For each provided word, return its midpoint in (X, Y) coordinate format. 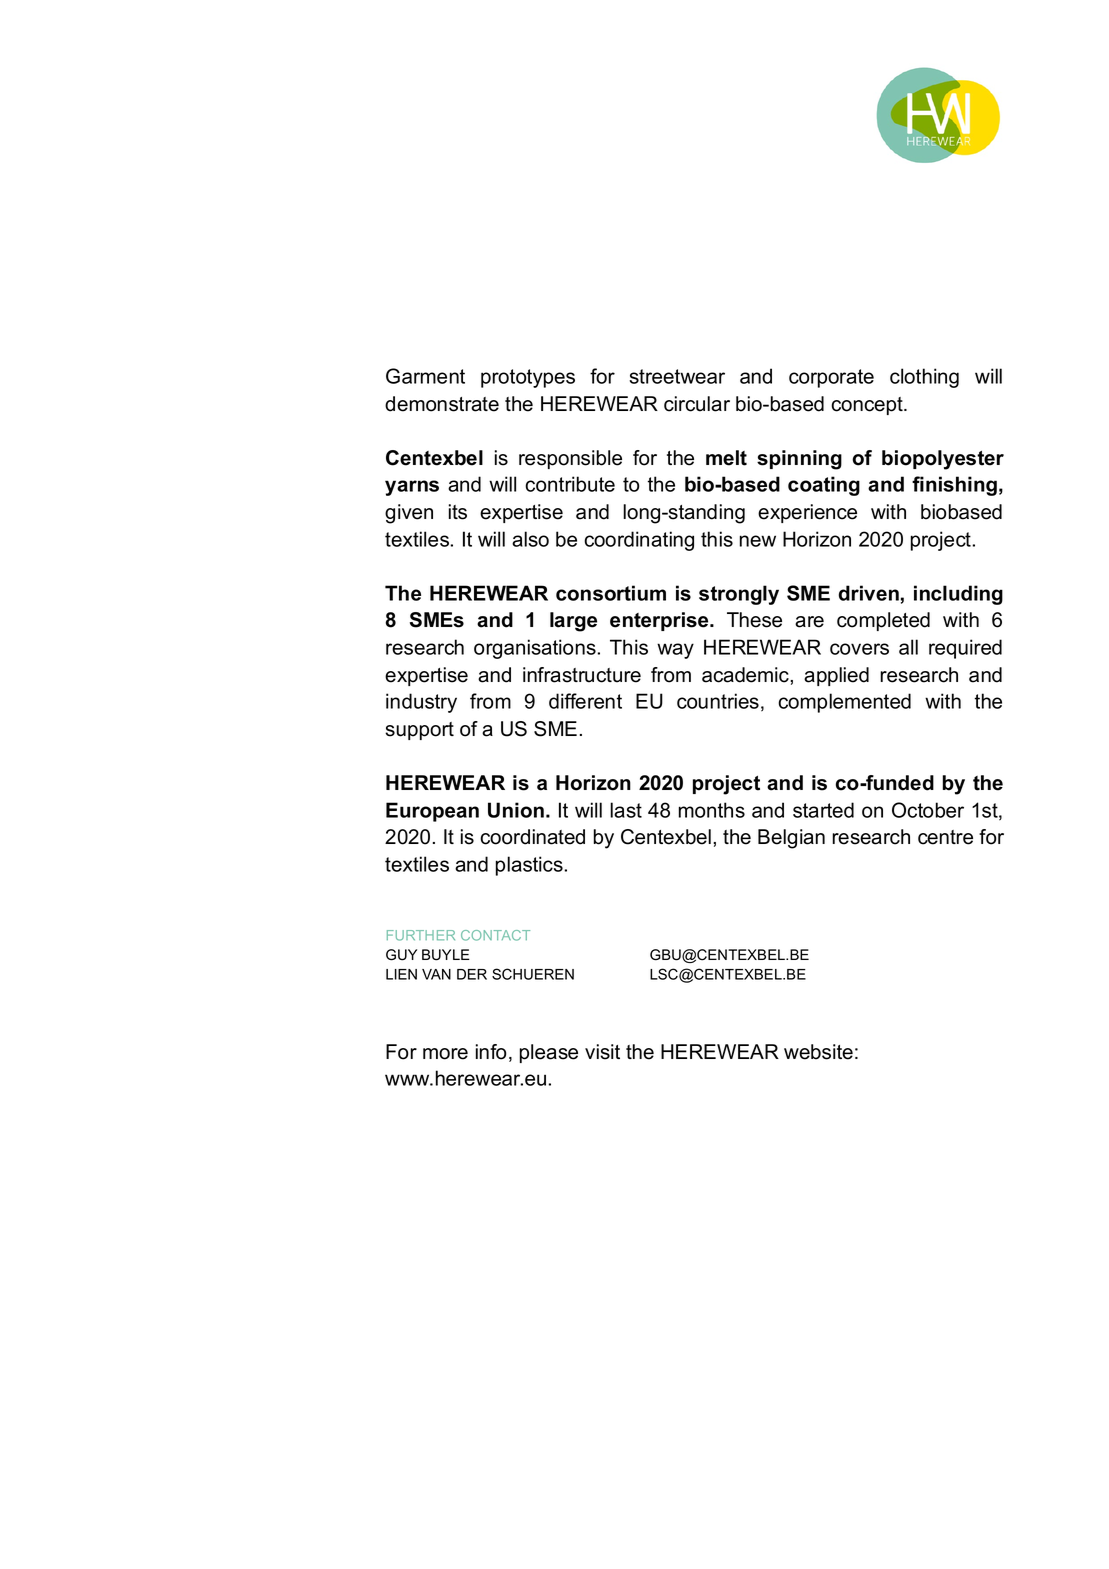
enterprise (660, 621)
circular (697, 404)
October (928, 810)
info (491, 1052)
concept (868, 406)
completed (883, 621)
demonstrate (442, 404)
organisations (536, 649)
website (818, 1052)
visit (602, 1052)
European (432, 812)
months (712, 810)
